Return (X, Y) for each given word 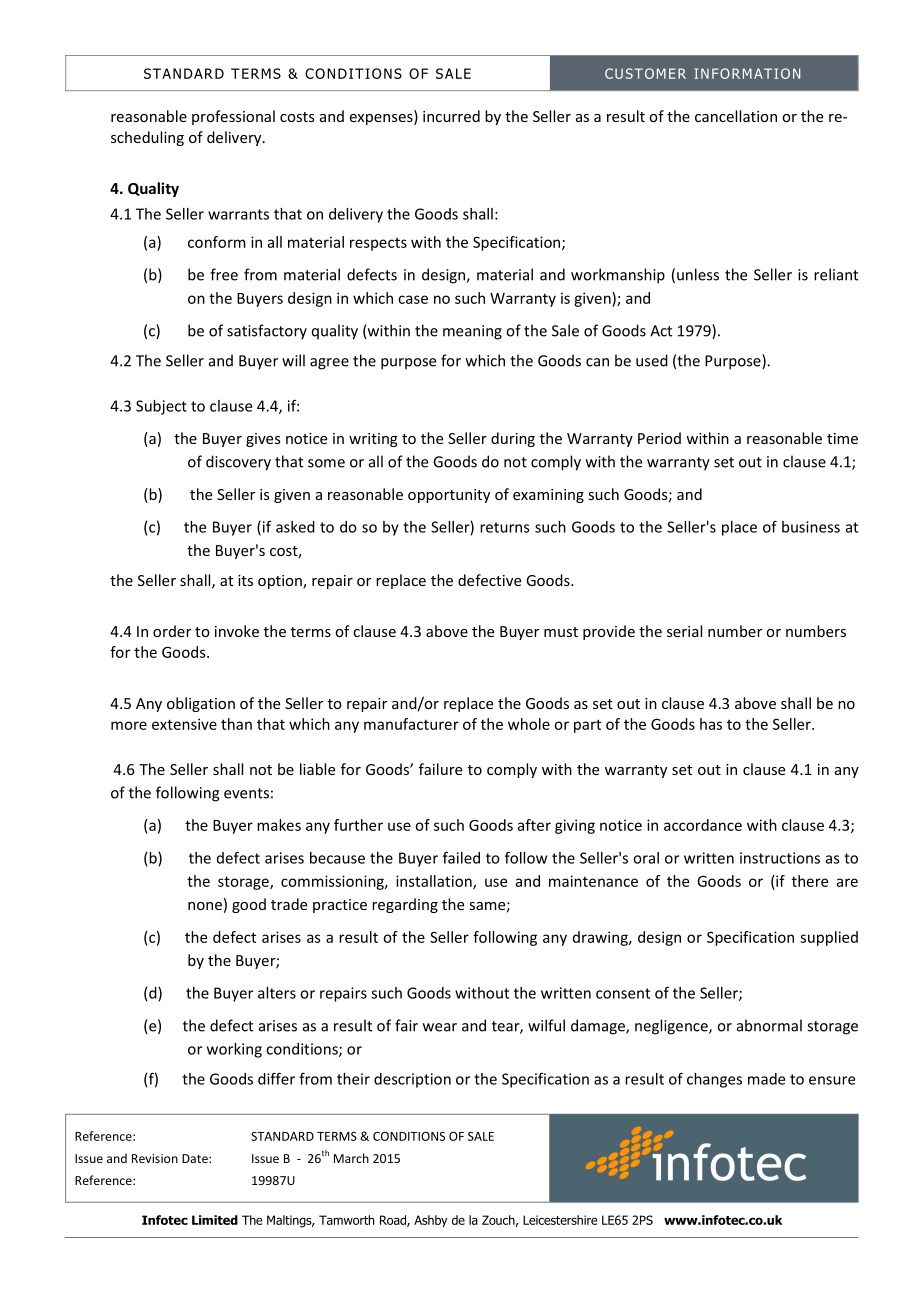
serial (684, 631)
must (561, 632)
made (766, 1079)
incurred (451, 116)
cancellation (736, 116)
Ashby (431, 1221)
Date (196, 1158)
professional (233, 117)
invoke (237, 631)
